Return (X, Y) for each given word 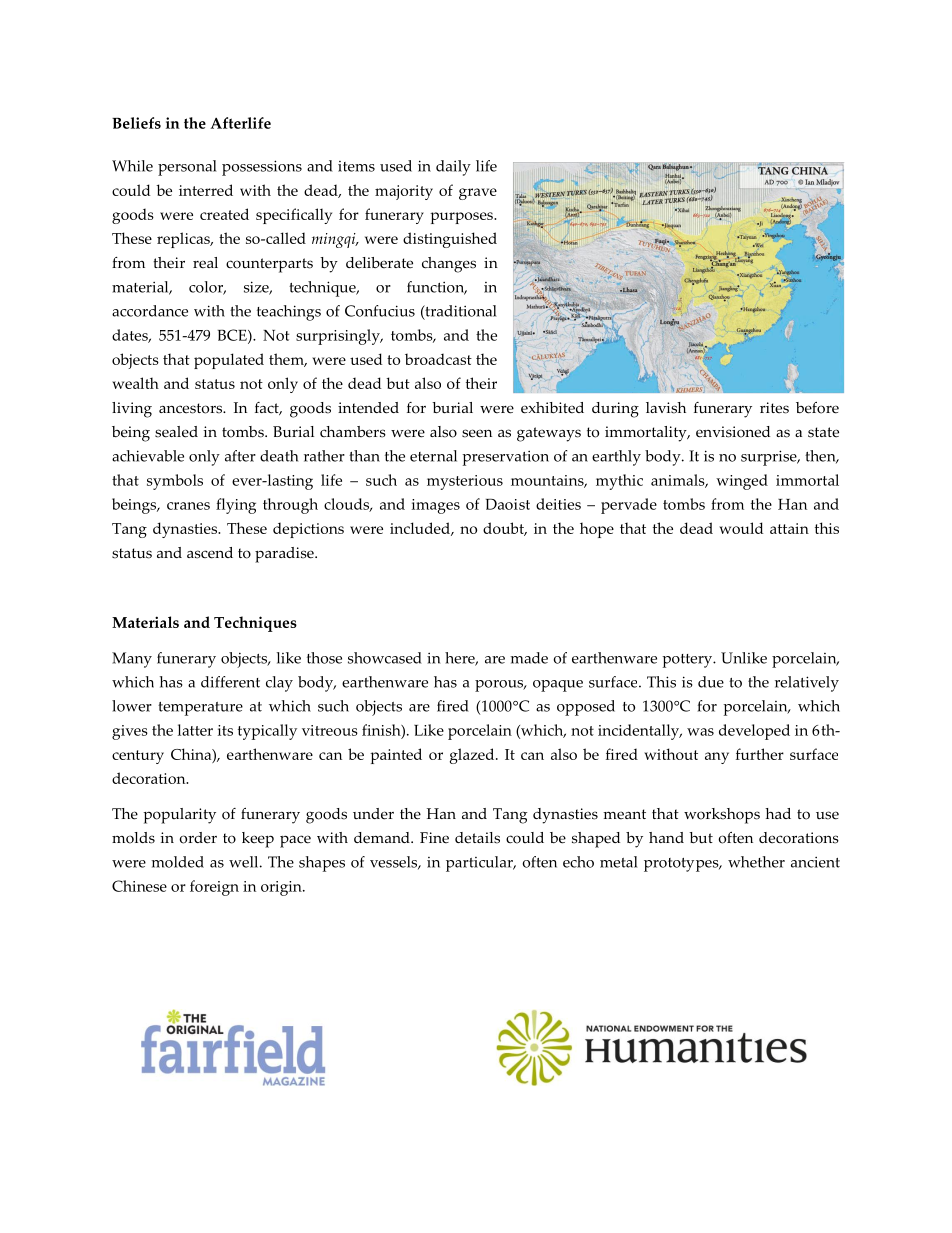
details (477, 838)
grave (478, 194)
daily (453, 168)
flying (236, 506)
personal (187, 168)
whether (756, 862)
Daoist (508, 504)
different (230, 682)
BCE (233, 336)
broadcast (438, 359)
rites (774, 408)
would (741, 528)
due (711, 682)
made (529, 658)
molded (177, 862)
